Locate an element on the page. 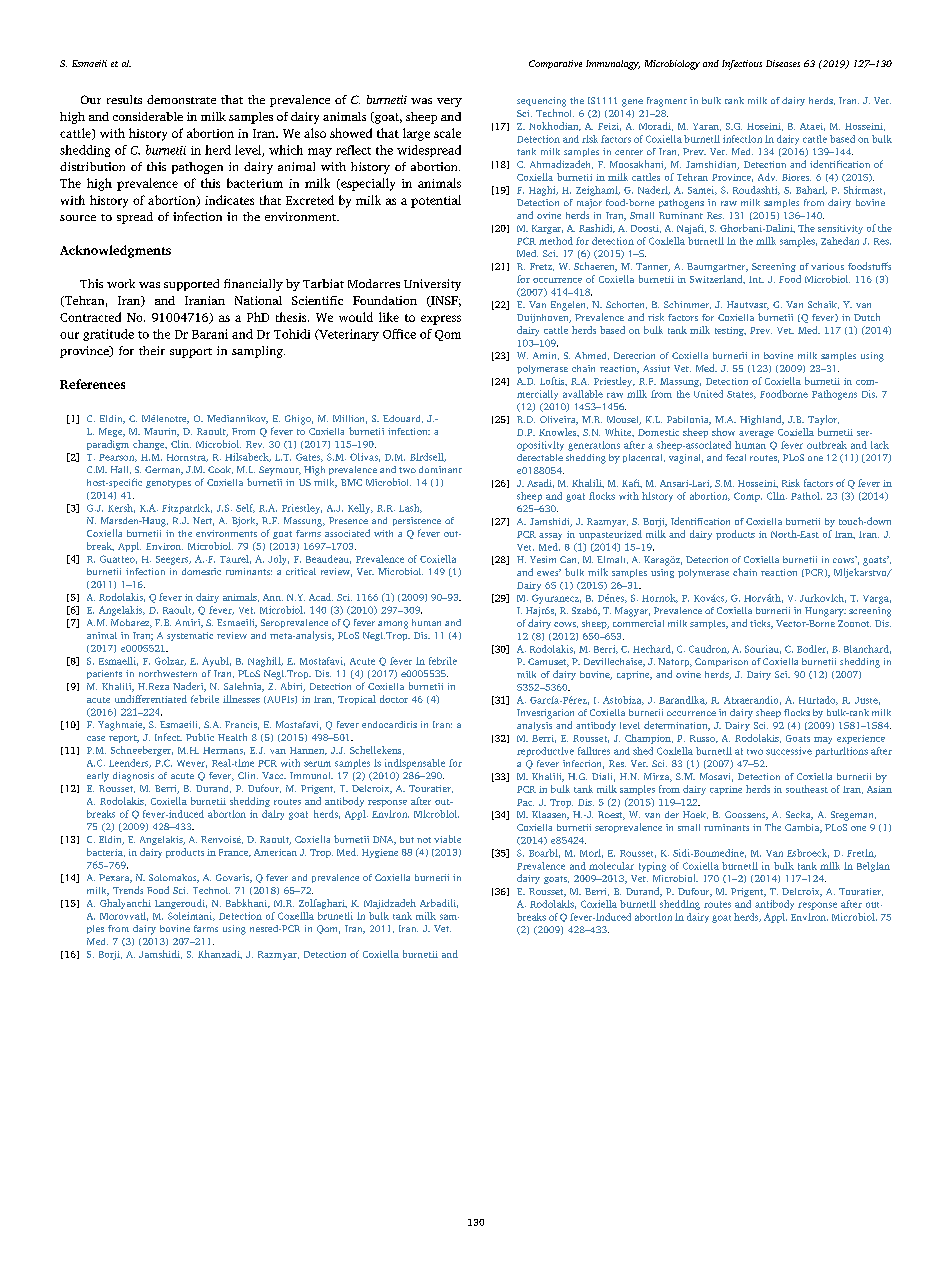 This page has width=952, height=1270. their is located at coordinates (152, 350).
